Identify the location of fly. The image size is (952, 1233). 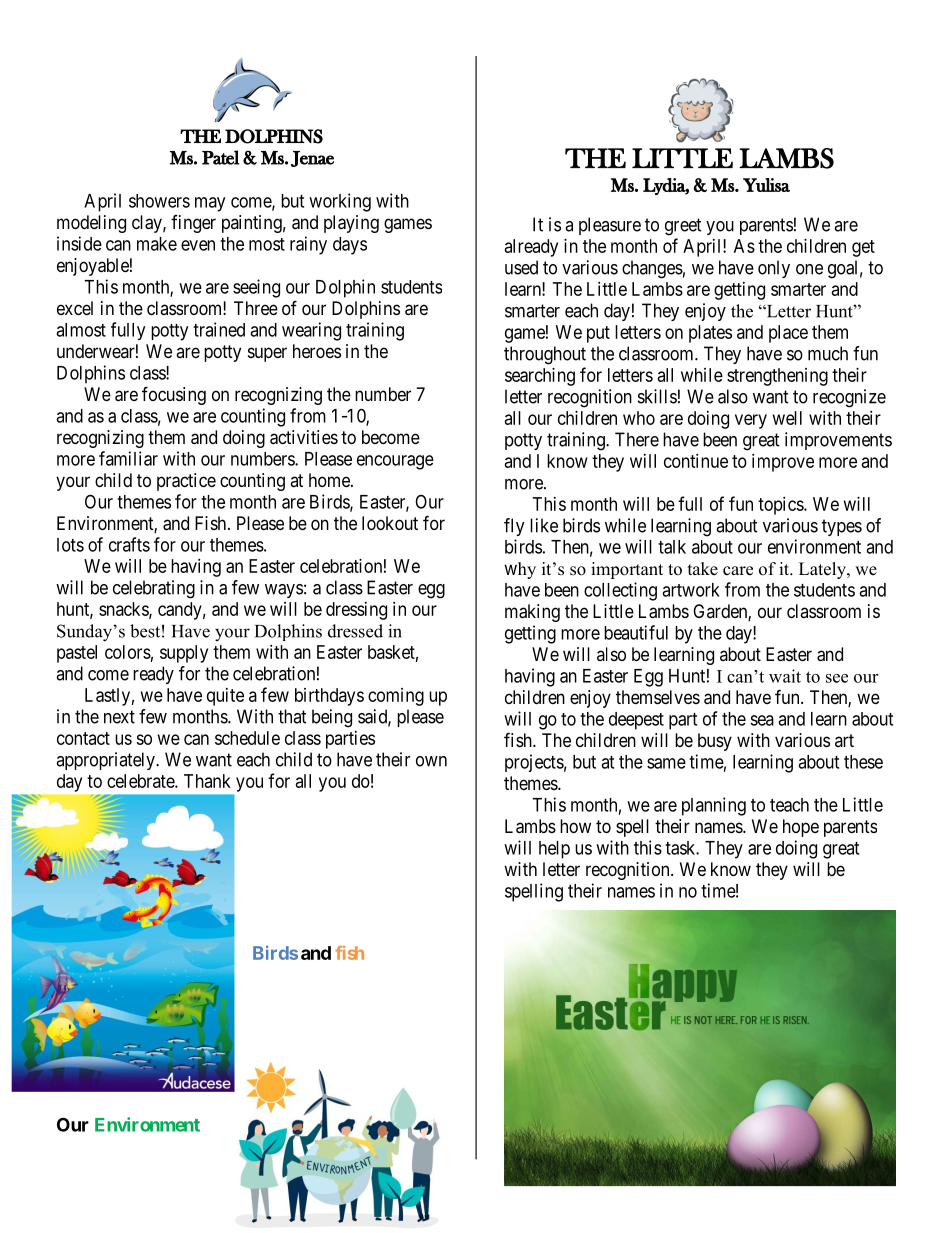
(514, 527).
